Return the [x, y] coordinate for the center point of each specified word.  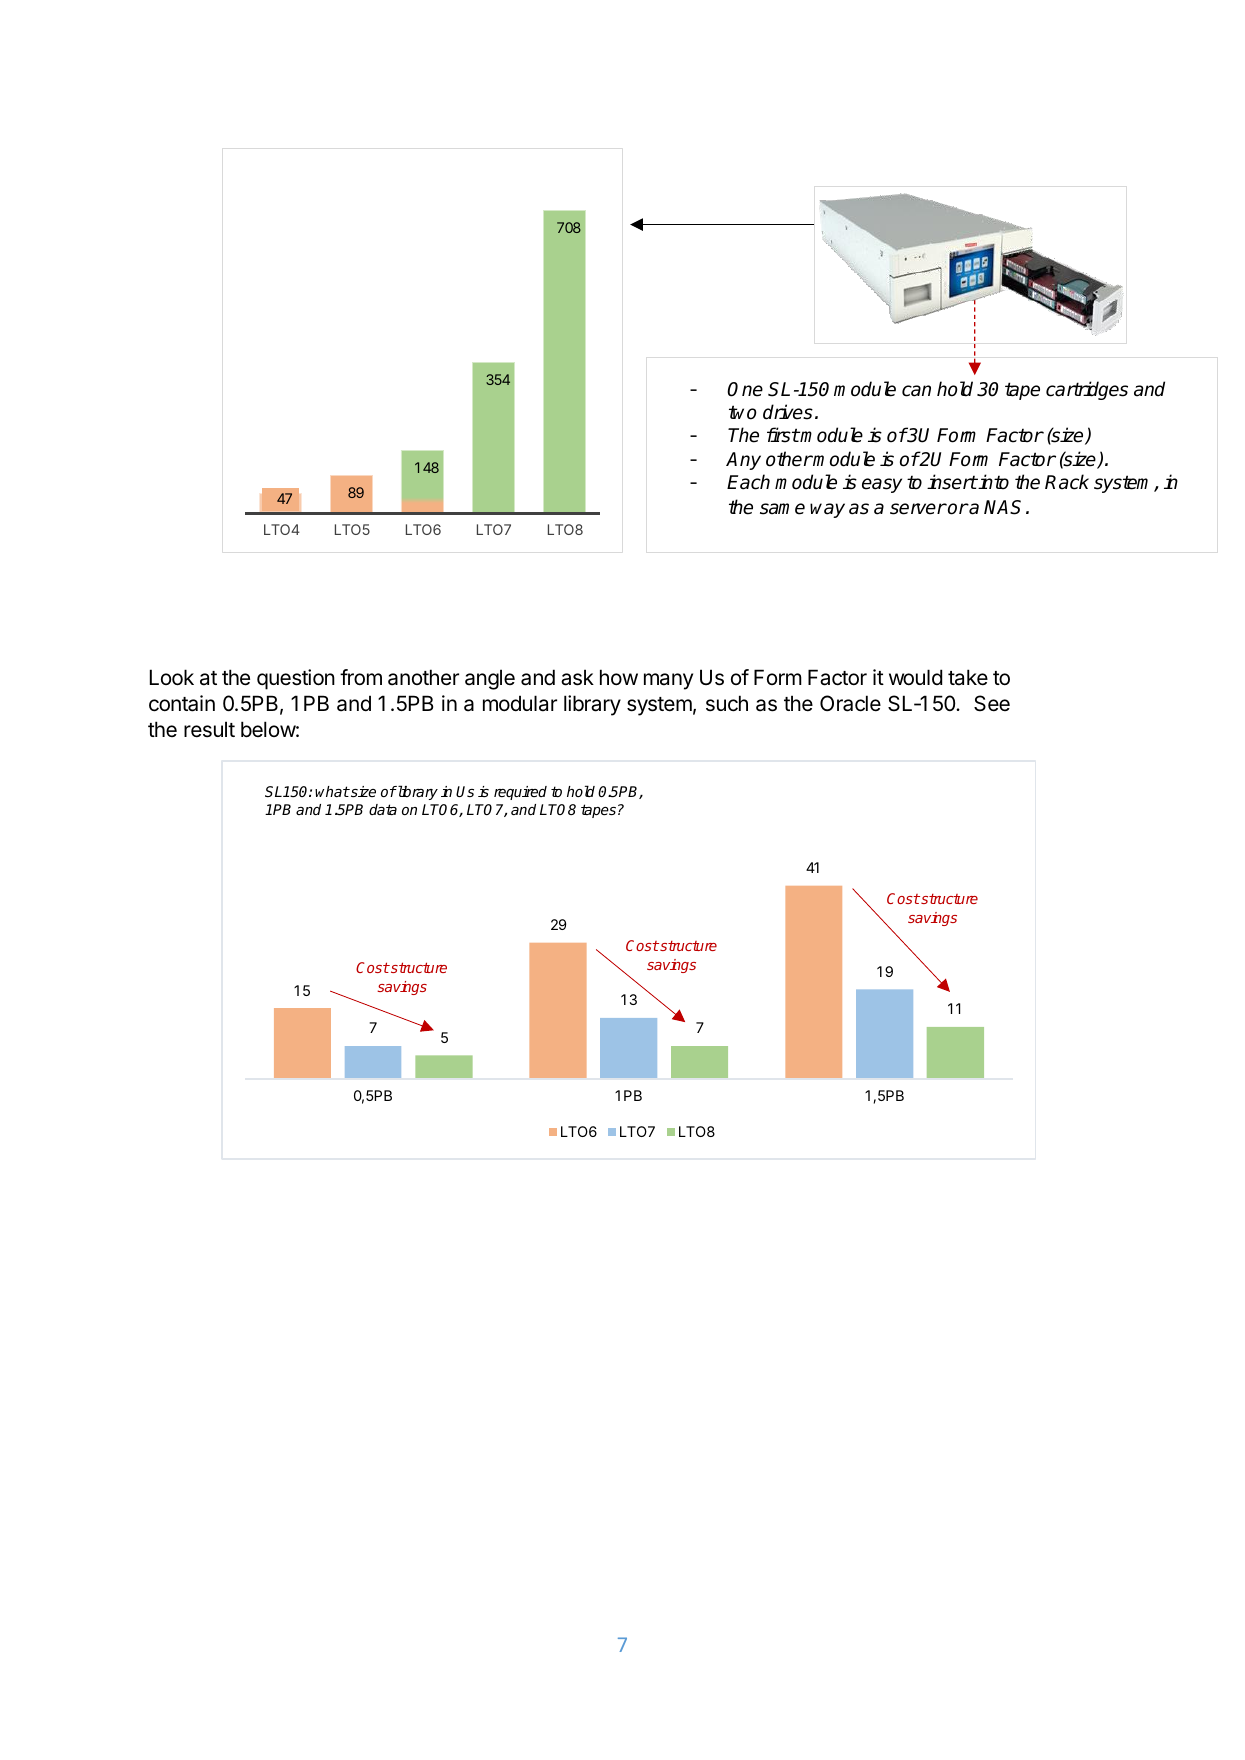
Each [748, 482]
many [668, 681]
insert [952, 482]
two [743, 412]
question [296, 679]
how [619, 677]
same [782, 509]
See [992, 703]
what [332, 791]
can [916, 391]
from [361, 677]
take [968, 677]
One [745, 389]
